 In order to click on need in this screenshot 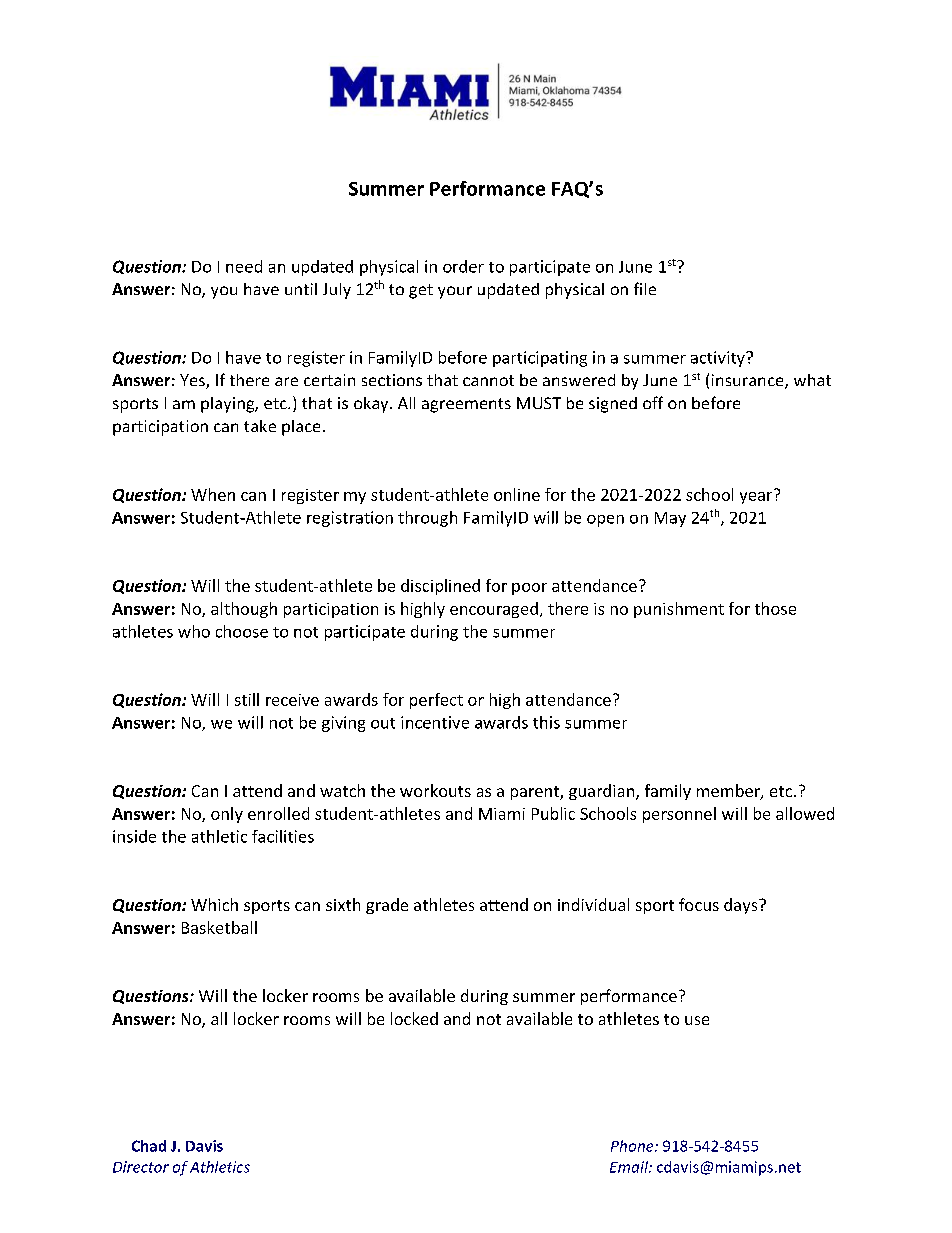, I will do `click(244, 266)`.
